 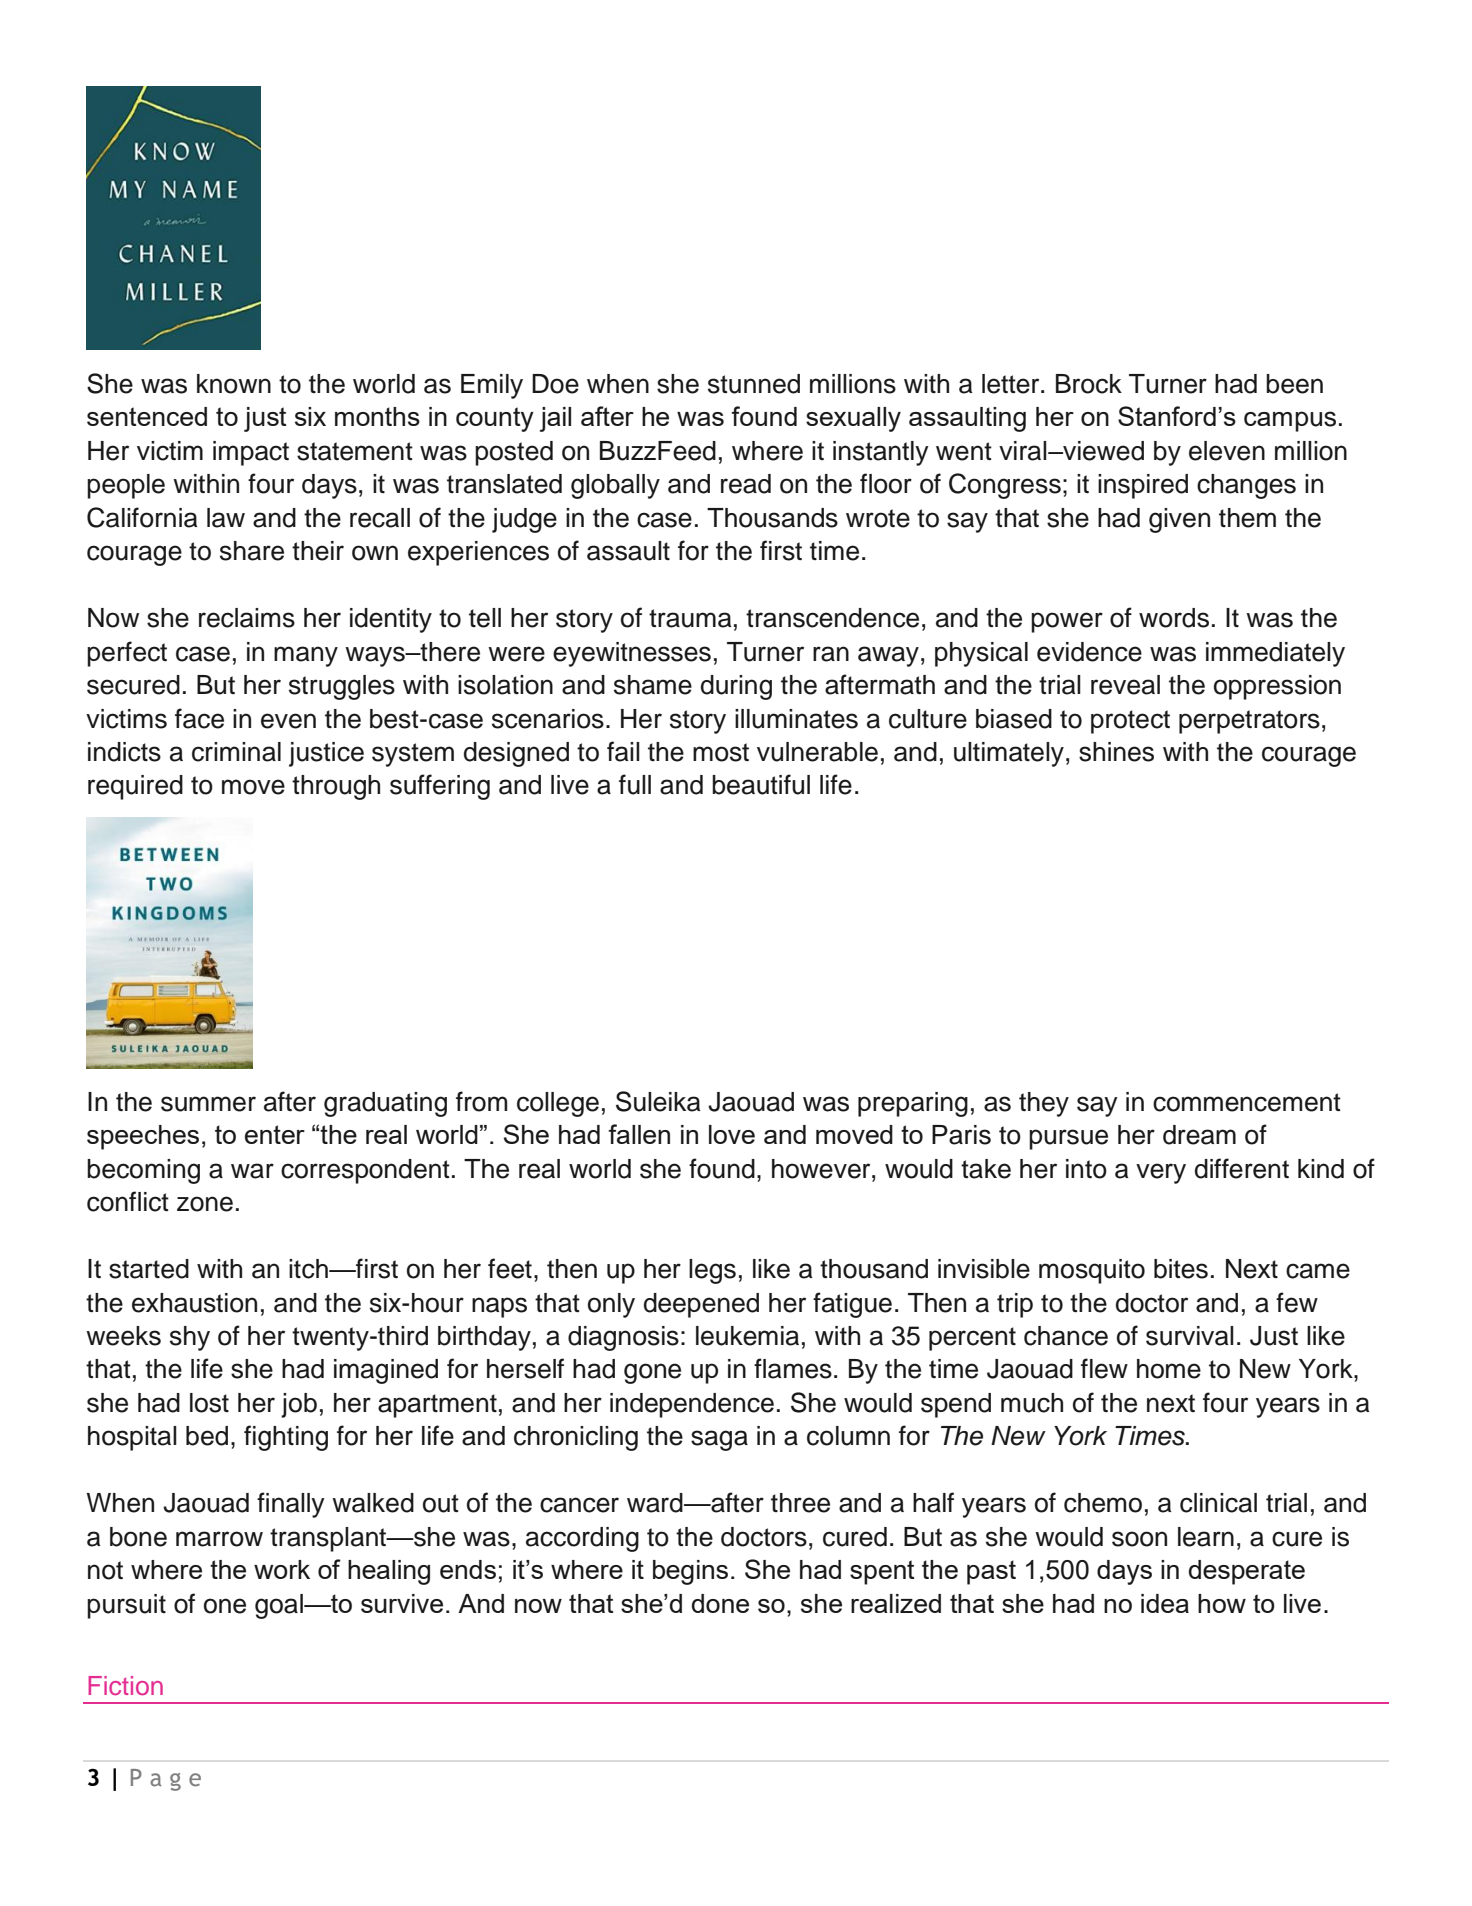 What do you see at coordinates (125, 1685) in the page?
I see `Fiction` at bounding box center [125, 1685].
